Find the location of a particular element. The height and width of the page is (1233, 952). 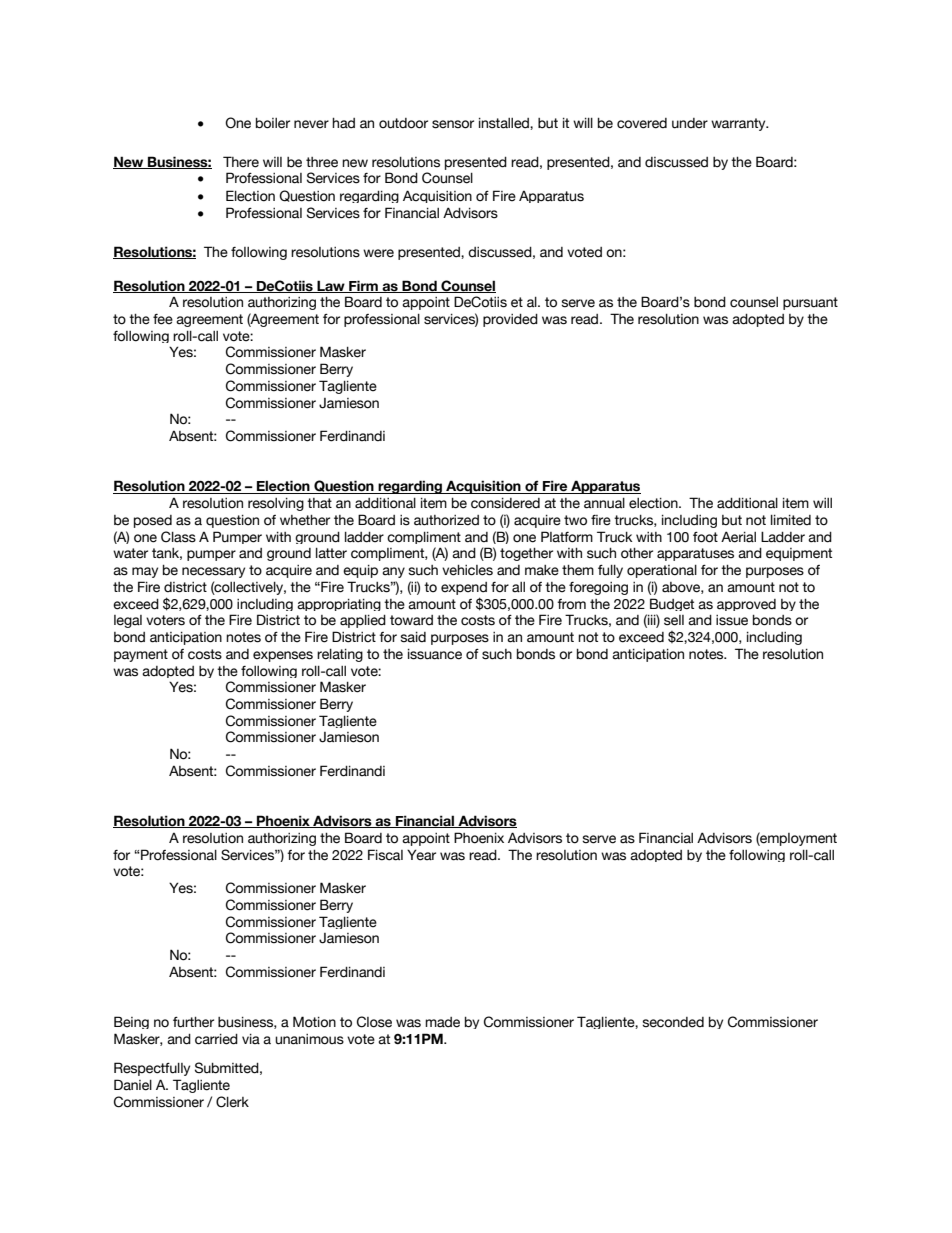

There is located at coordinates (241, 162).
